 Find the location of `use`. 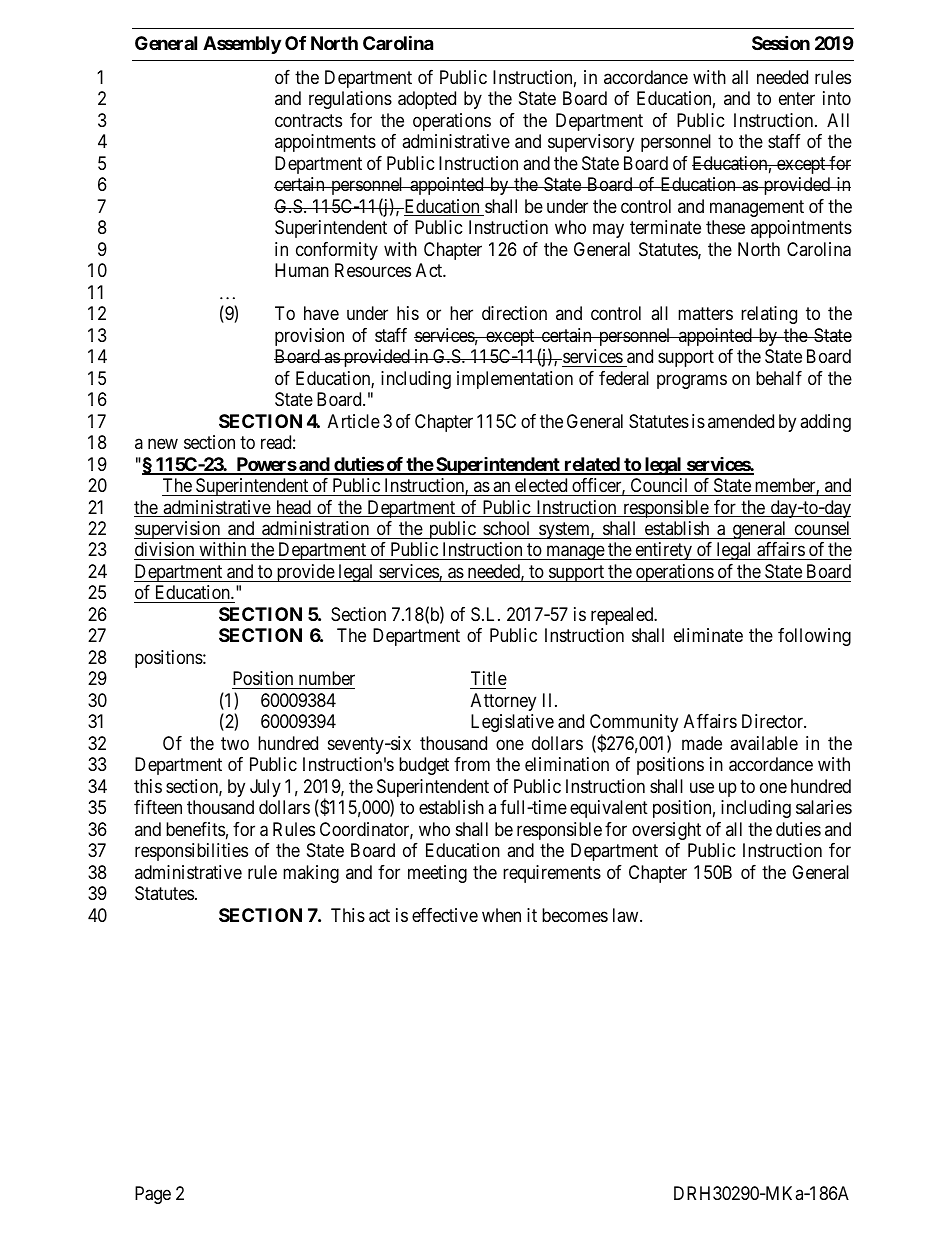

use is located at coordinates (702, 787).
